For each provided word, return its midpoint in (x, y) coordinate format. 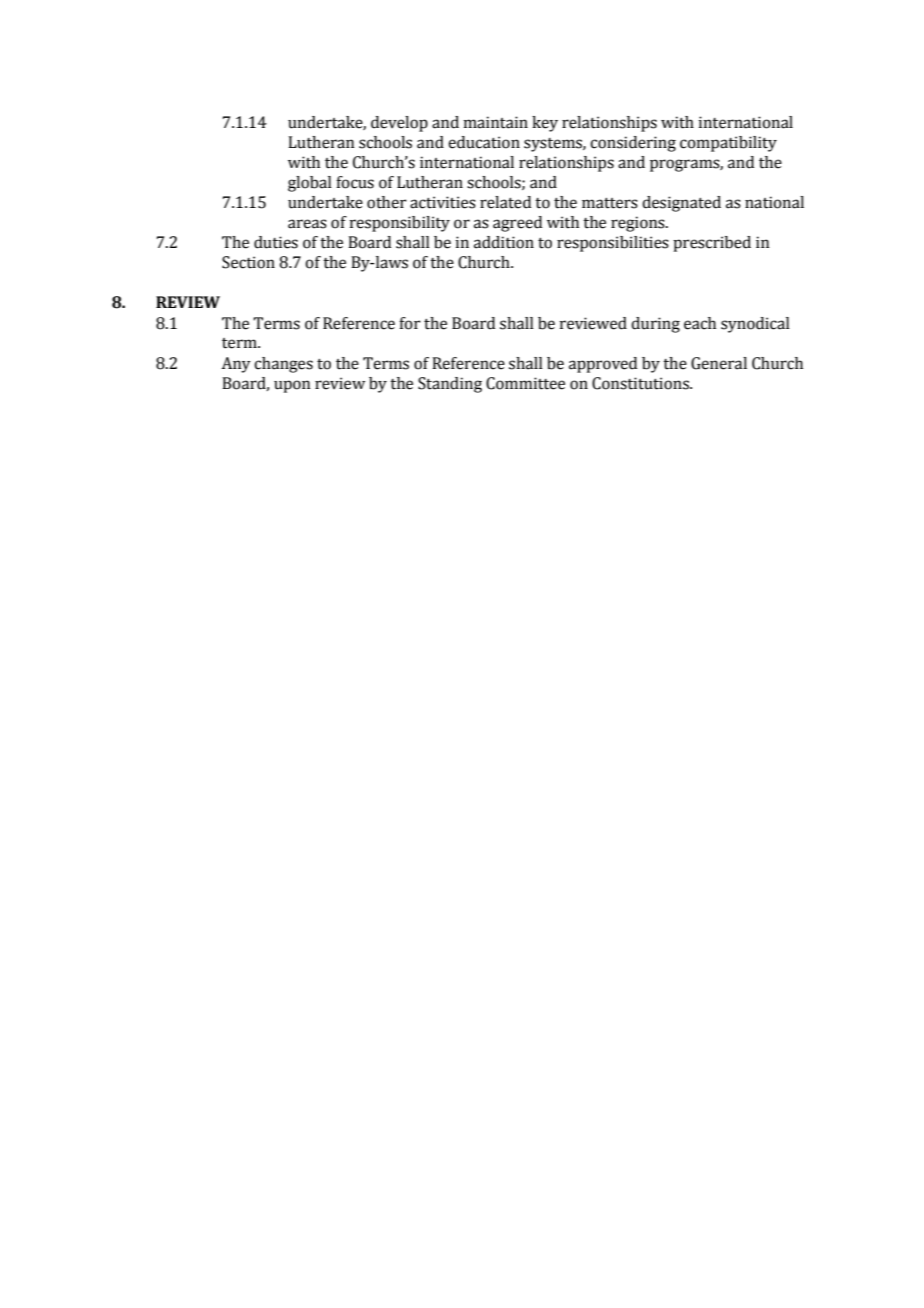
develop (399, 124)
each (700, 323)
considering (633, 144)
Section (248, 262)
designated (681, 204)
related (505, 202)
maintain (496, 122)
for (410, 323)
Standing (450, 385)
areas (307, 224)
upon (292, 386)
